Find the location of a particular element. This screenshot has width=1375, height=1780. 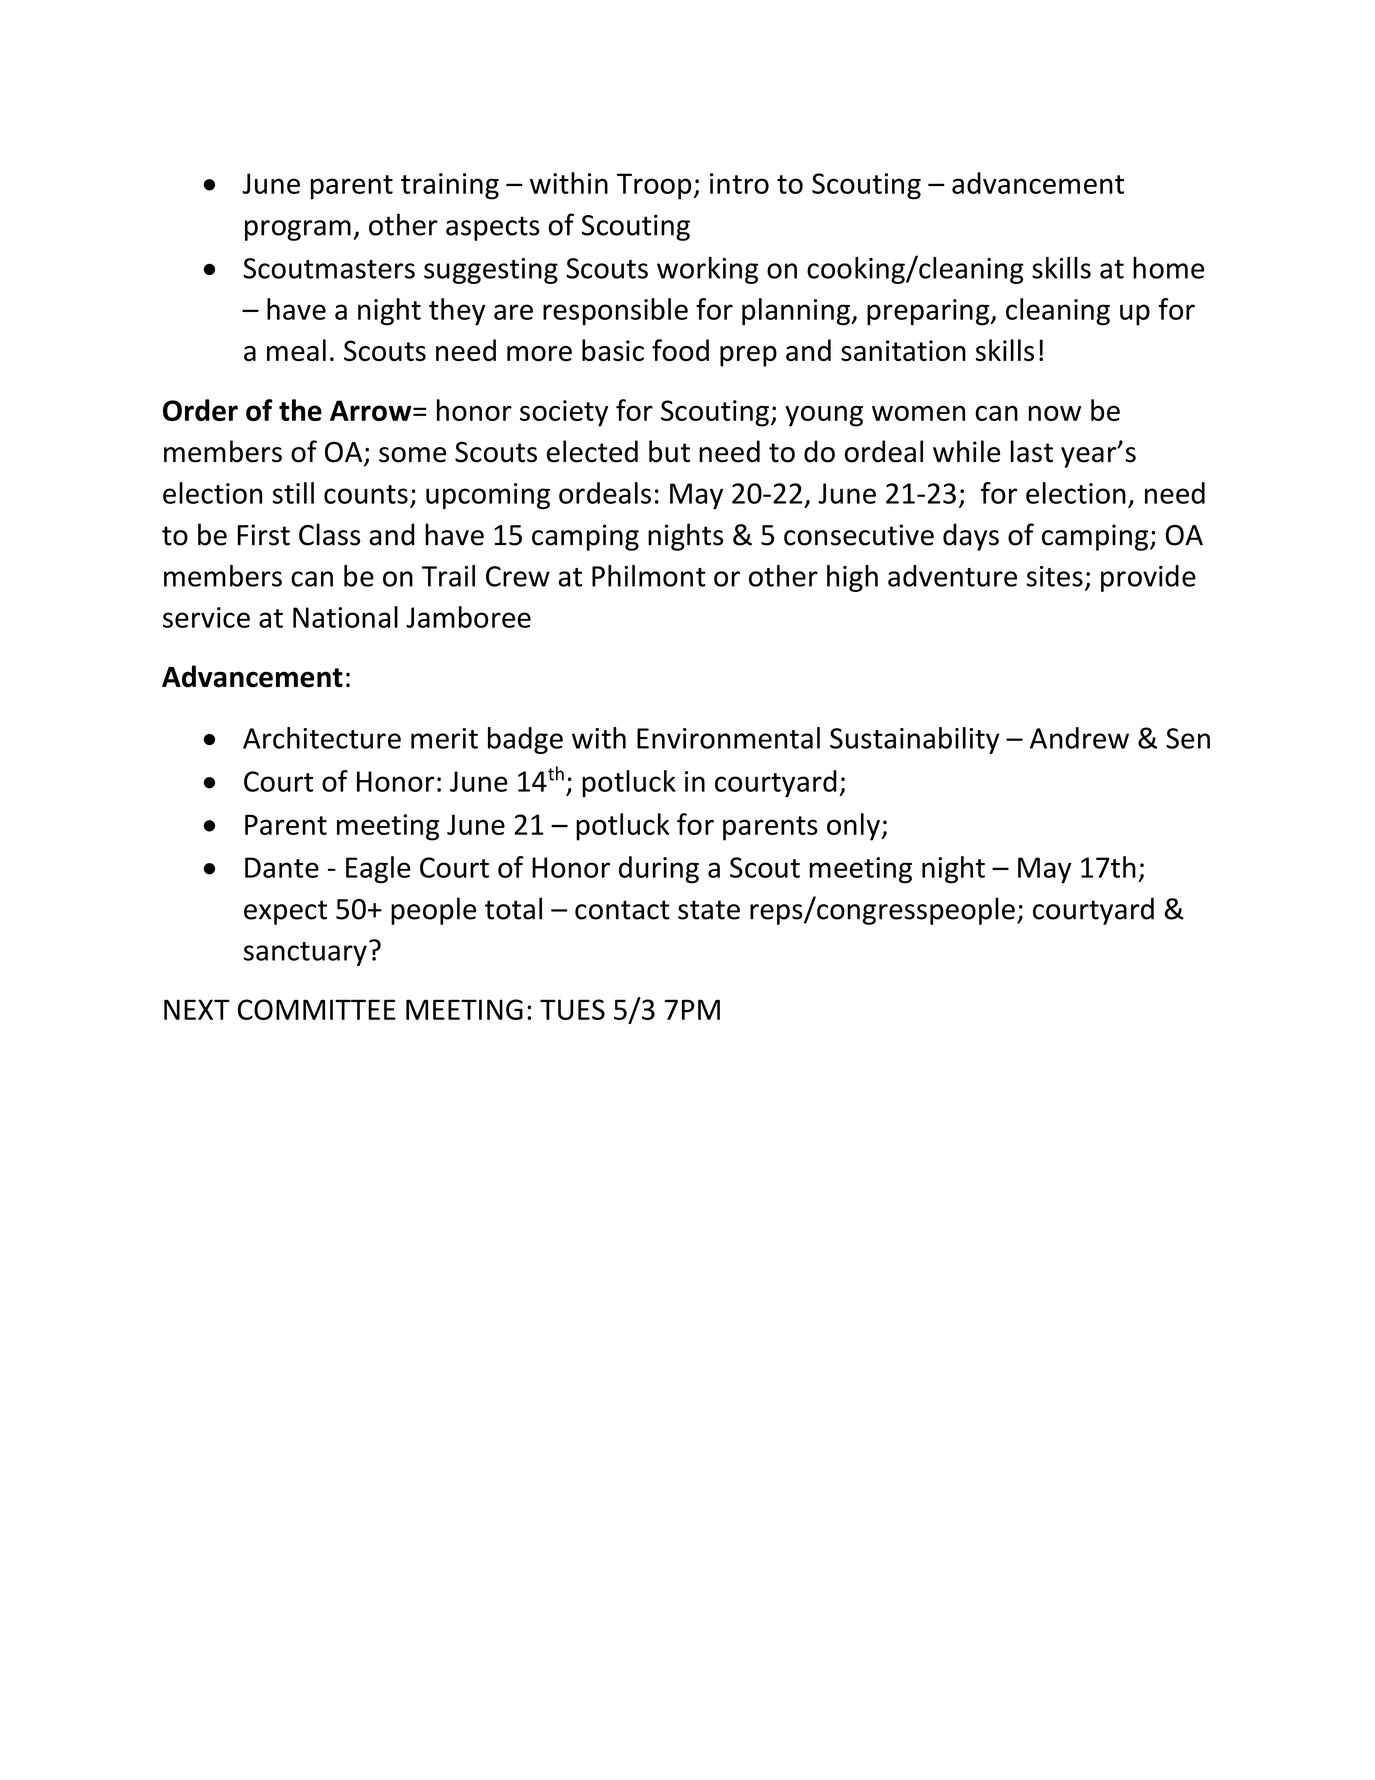

program is located at coordinates (298, 230).
